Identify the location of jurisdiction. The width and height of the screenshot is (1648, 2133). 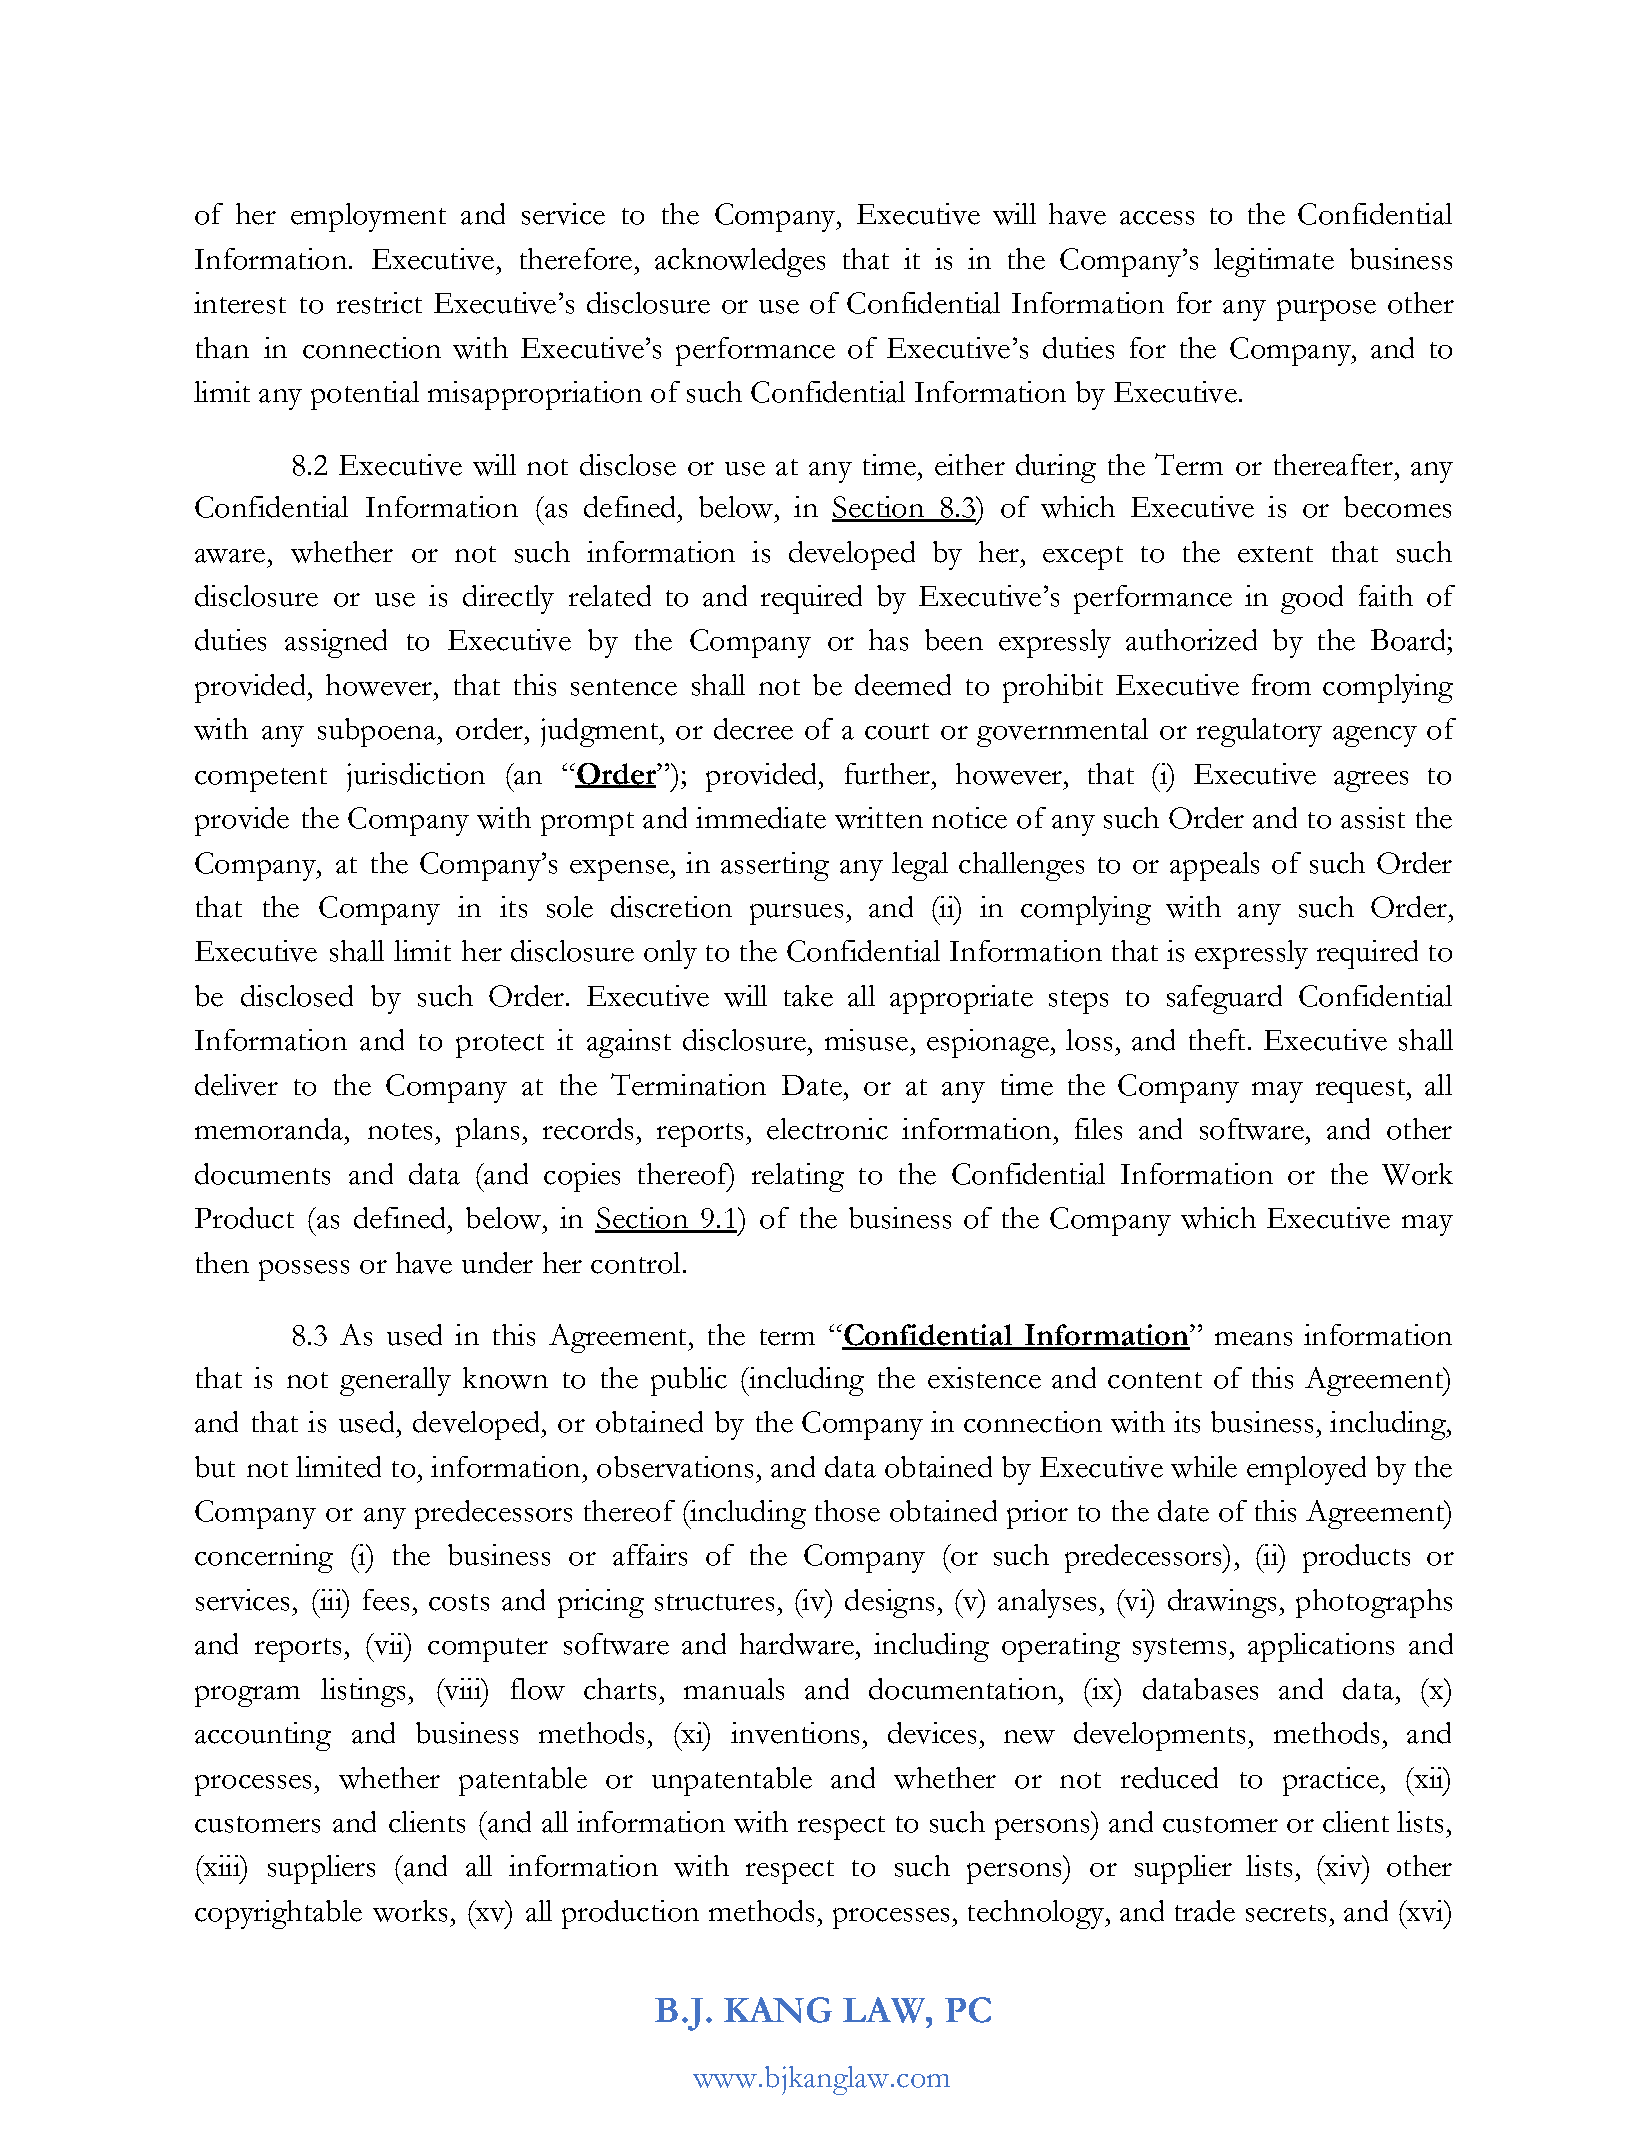
(416, 777).
